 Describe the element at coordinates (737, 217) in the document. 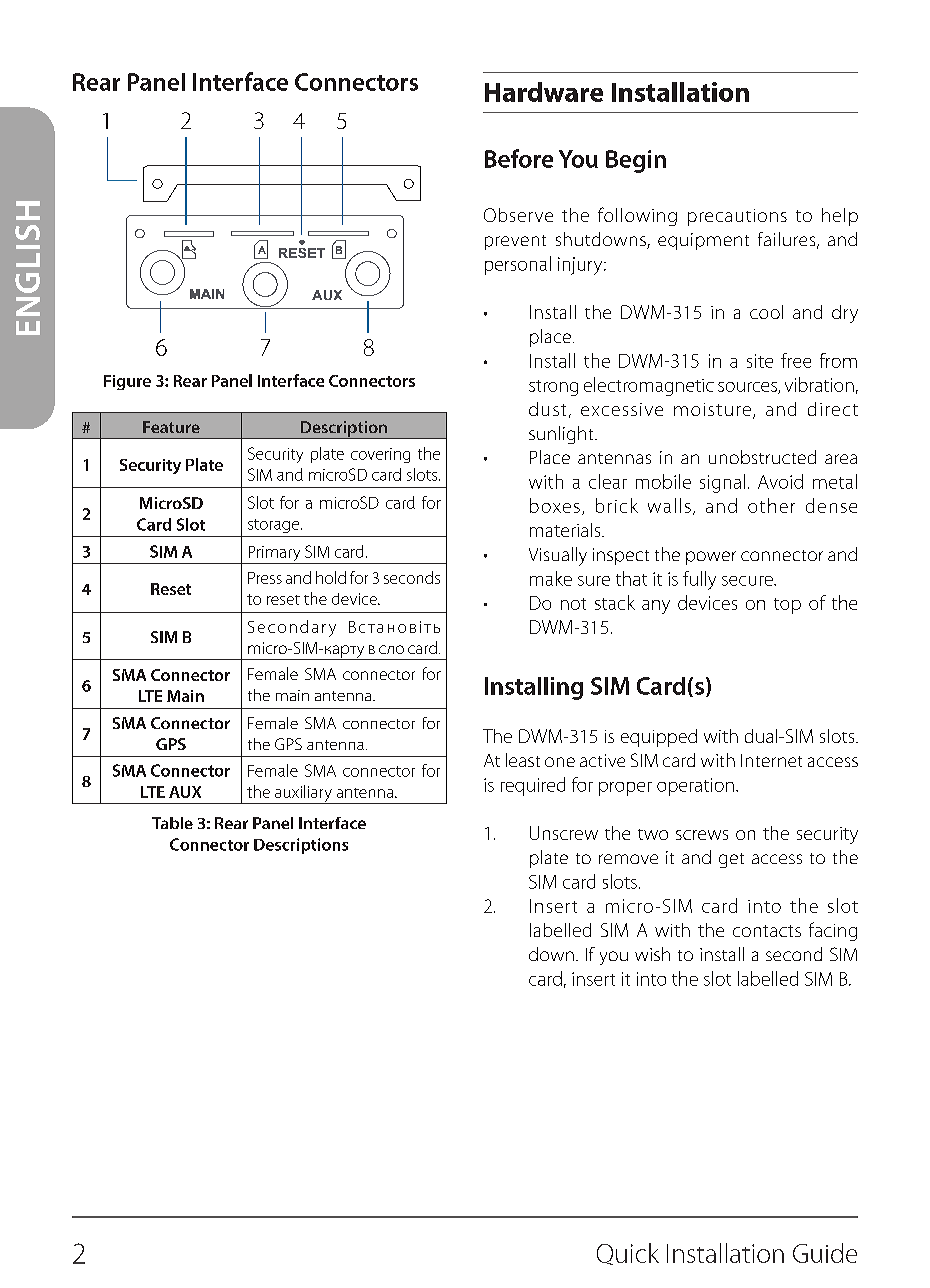

I see `precautions` at that location.
